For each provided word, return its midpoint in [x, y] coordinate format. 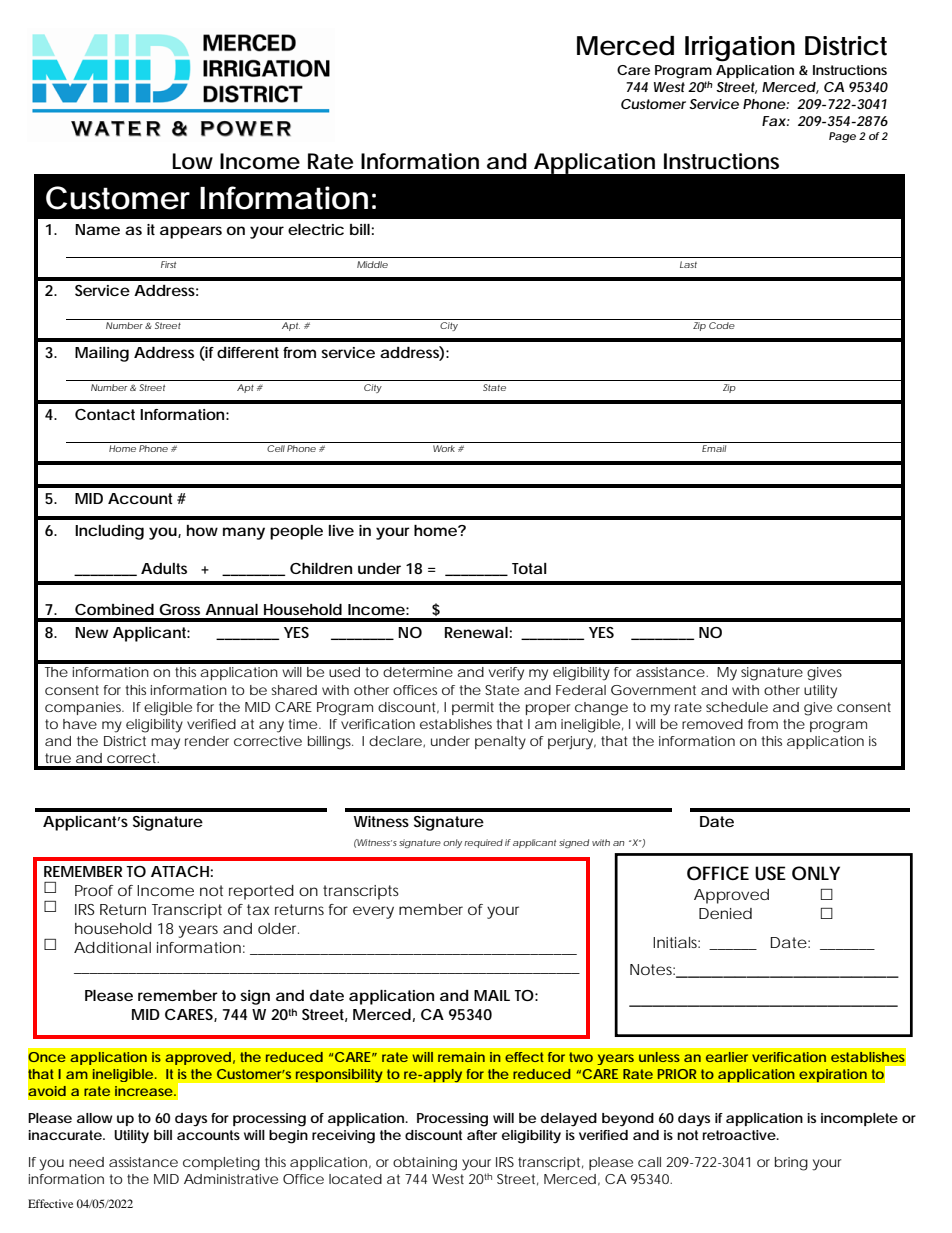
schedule [737, 707]
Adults [164, 568]
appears [191, 232]
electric [316, 229]
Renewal [476, 632]
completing [221, 1164]
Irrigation [740, 49]
